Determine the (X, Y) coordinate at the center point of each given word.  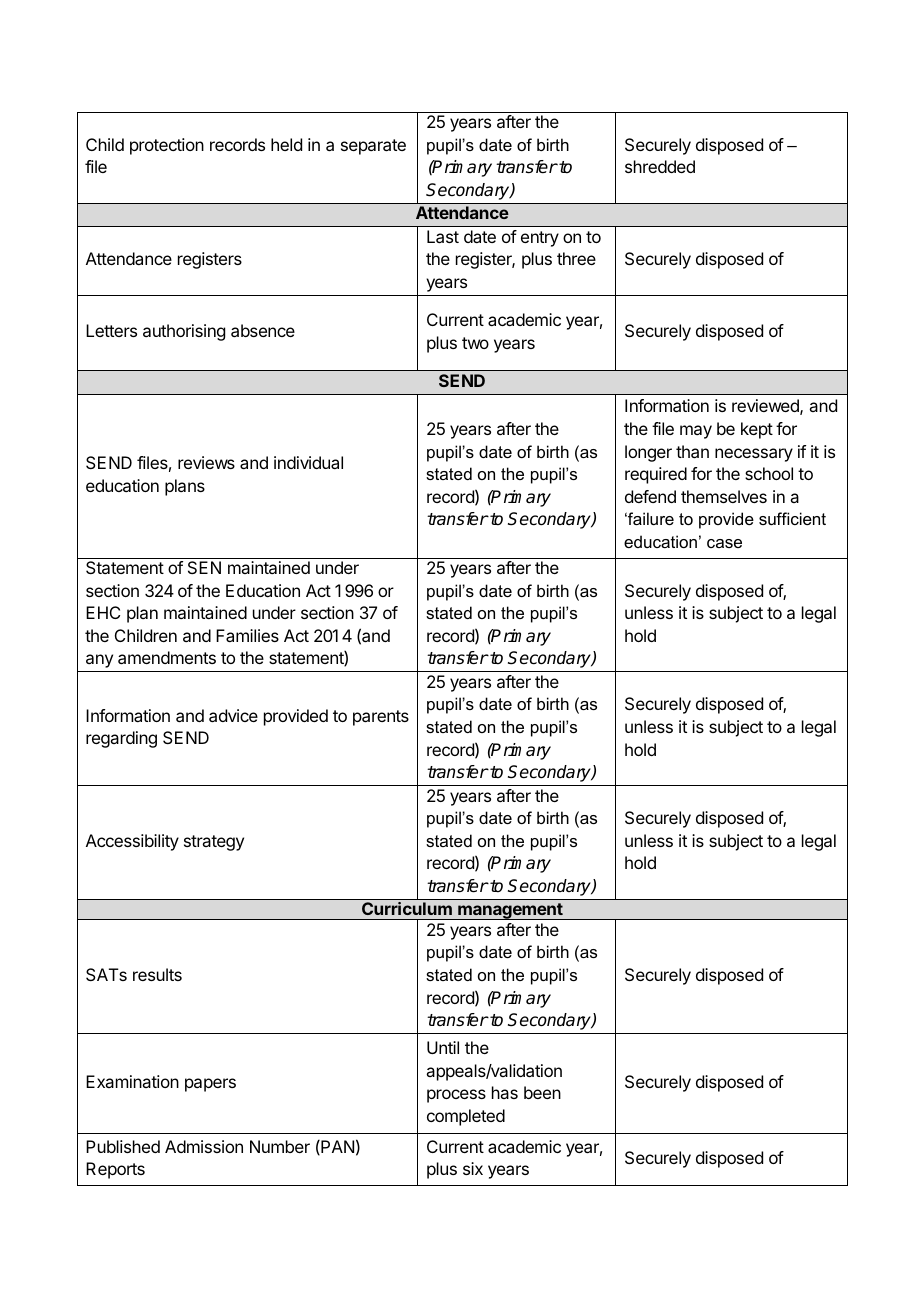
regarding (121, 739)
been (542, 1092)
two (475, 343)
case (724, 543)
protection (167, 146)
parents (381, 718)
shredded (660, 166)
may (696, 432)
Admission (204, 1146)
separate (373, 147)
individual (308, 462)
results (157, 974)
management (510, 911)
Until (443, 1047)
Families (247, 635)
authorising (184, 332)
